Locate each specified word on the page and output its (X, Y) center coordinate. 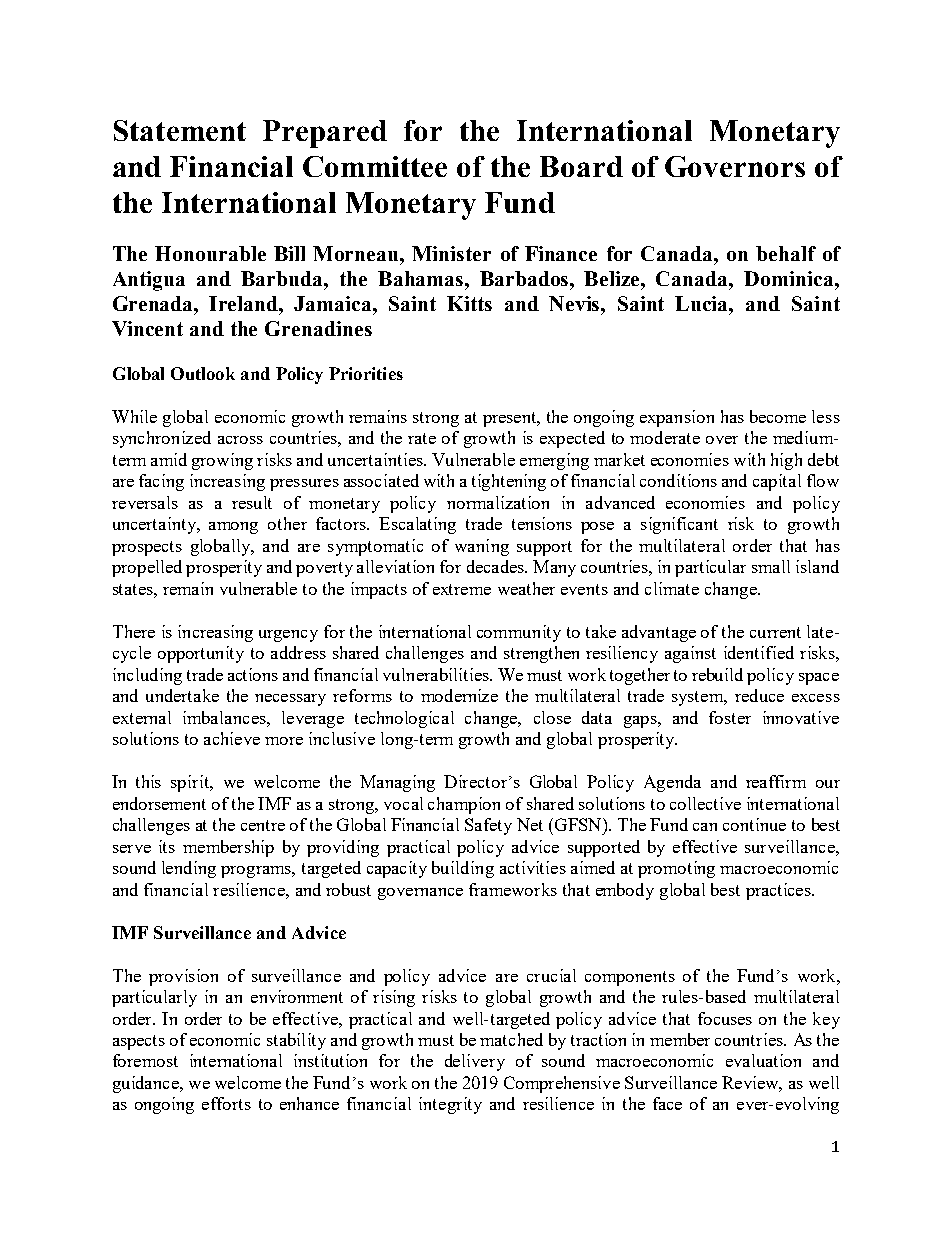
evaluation (763, 1060)
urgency (288, 636)
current (775, 632)
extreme (462, 589)
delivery (475, 1062)
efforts (226, 1103)
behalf (786, 253)
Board (581, 166)
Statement (180, 130)
